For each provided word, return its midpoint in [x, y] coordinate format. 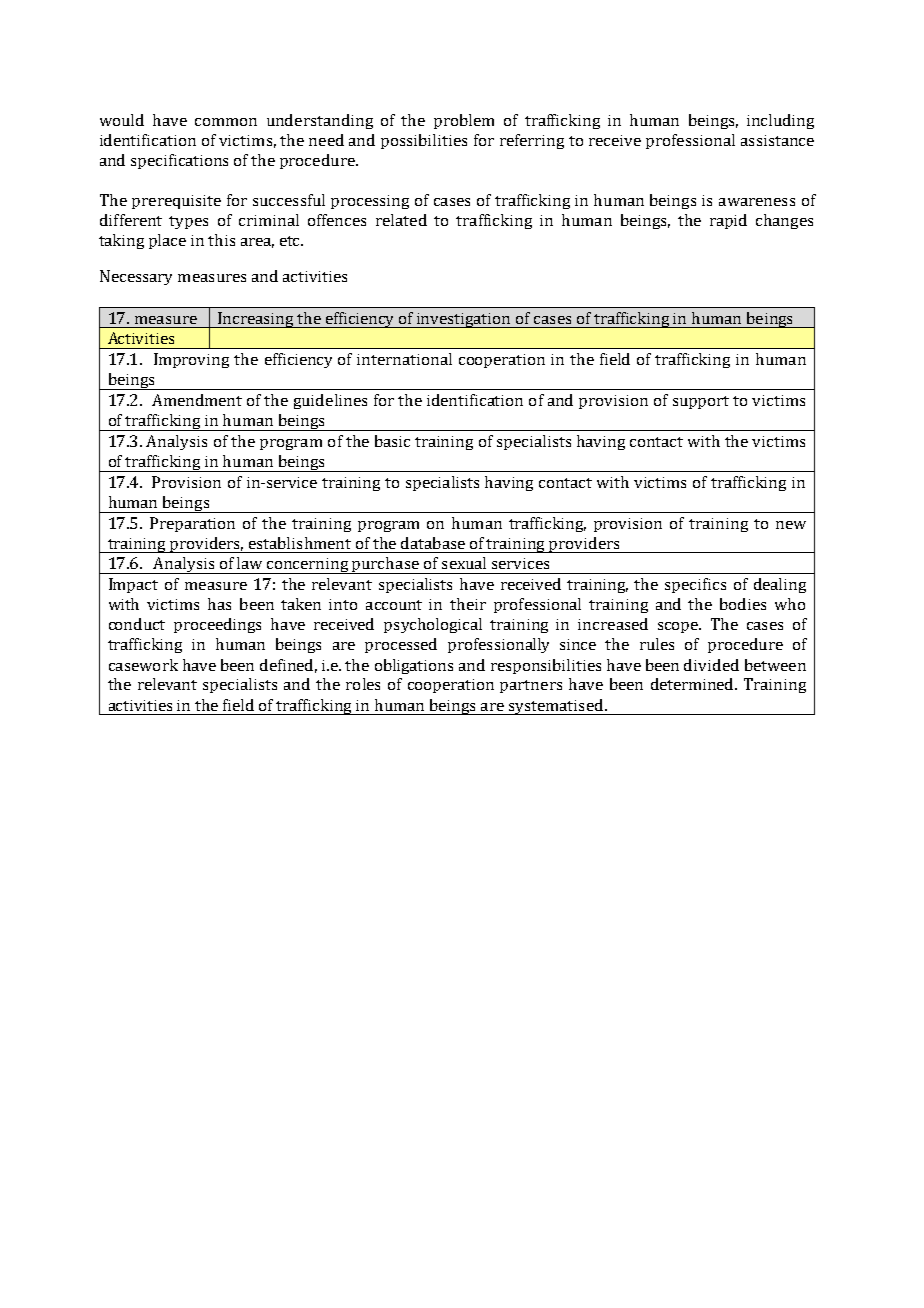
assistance [777, 140]
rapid [728, 221]
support [701, 402]
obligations [414, 666]
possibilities [424, 141]
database [433, 543]
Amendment [197, 400]
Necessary [136, 277]
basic [392, 441]
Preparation [192, 524]
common [226, 122]
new [791, 525]
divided [711, 665]
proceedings [217, 625]
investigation [464, 320]
